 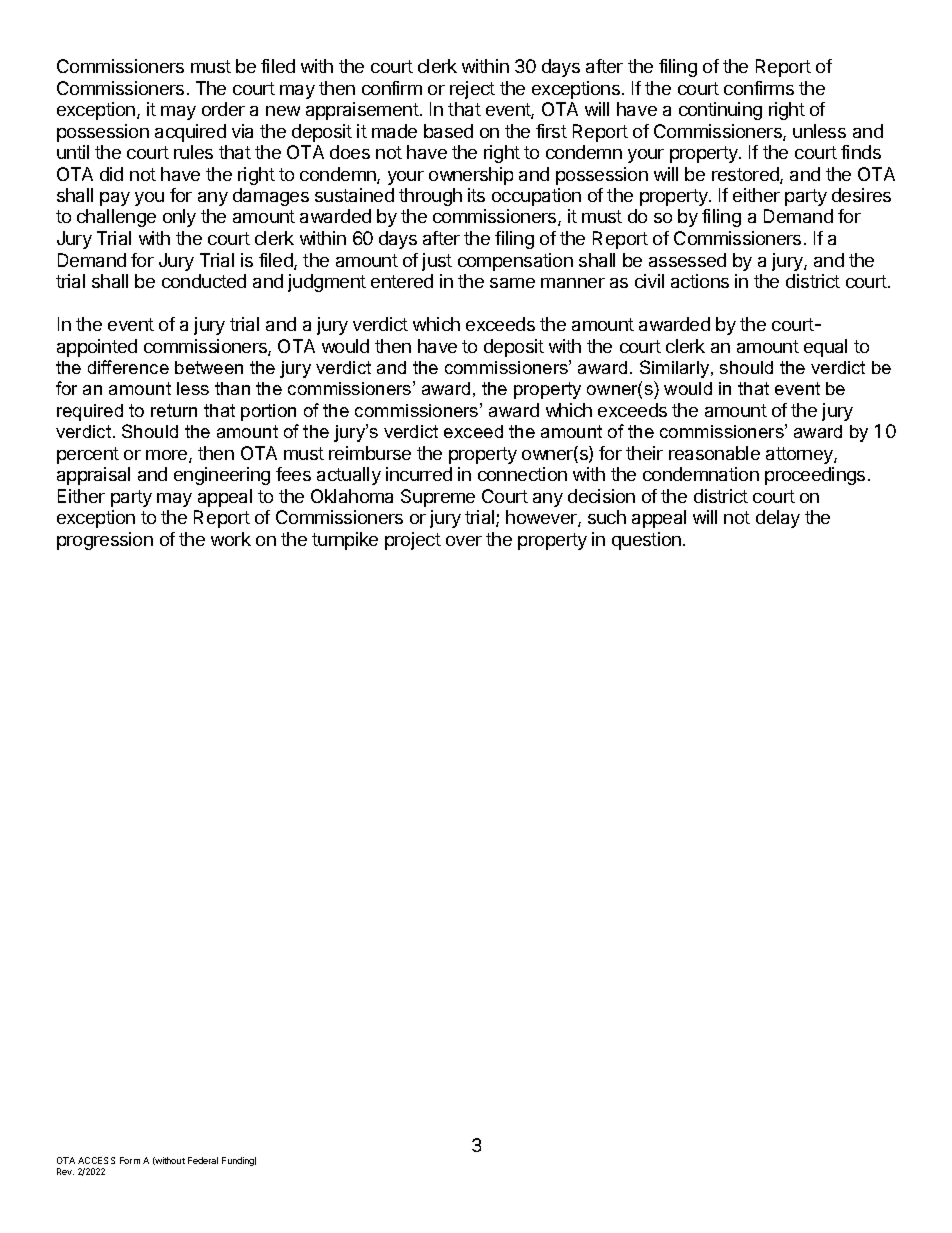 I want to click on acquired, so click(x=190, y=133).
